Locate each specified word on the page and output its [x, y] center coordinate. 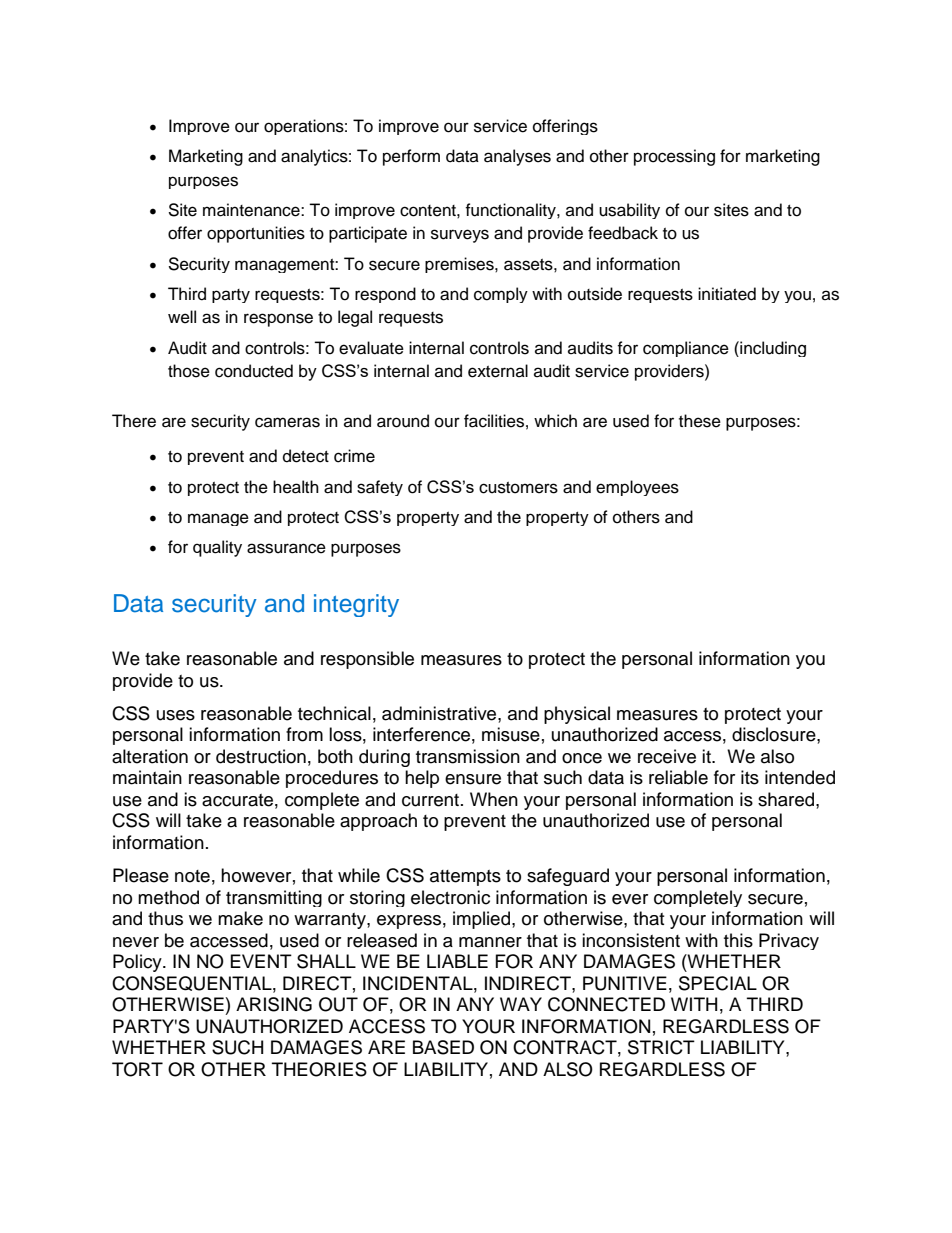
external [498, 371]
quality [217, 548]
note [192, 876]
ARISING [274, 1004]
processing [674, 157]
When [494, 799]
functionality [511, 211]
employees [637, 488]
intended [800, 777]
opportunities [256, 234]
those [189, 371]
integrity [356, 605]
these [700, 421]
